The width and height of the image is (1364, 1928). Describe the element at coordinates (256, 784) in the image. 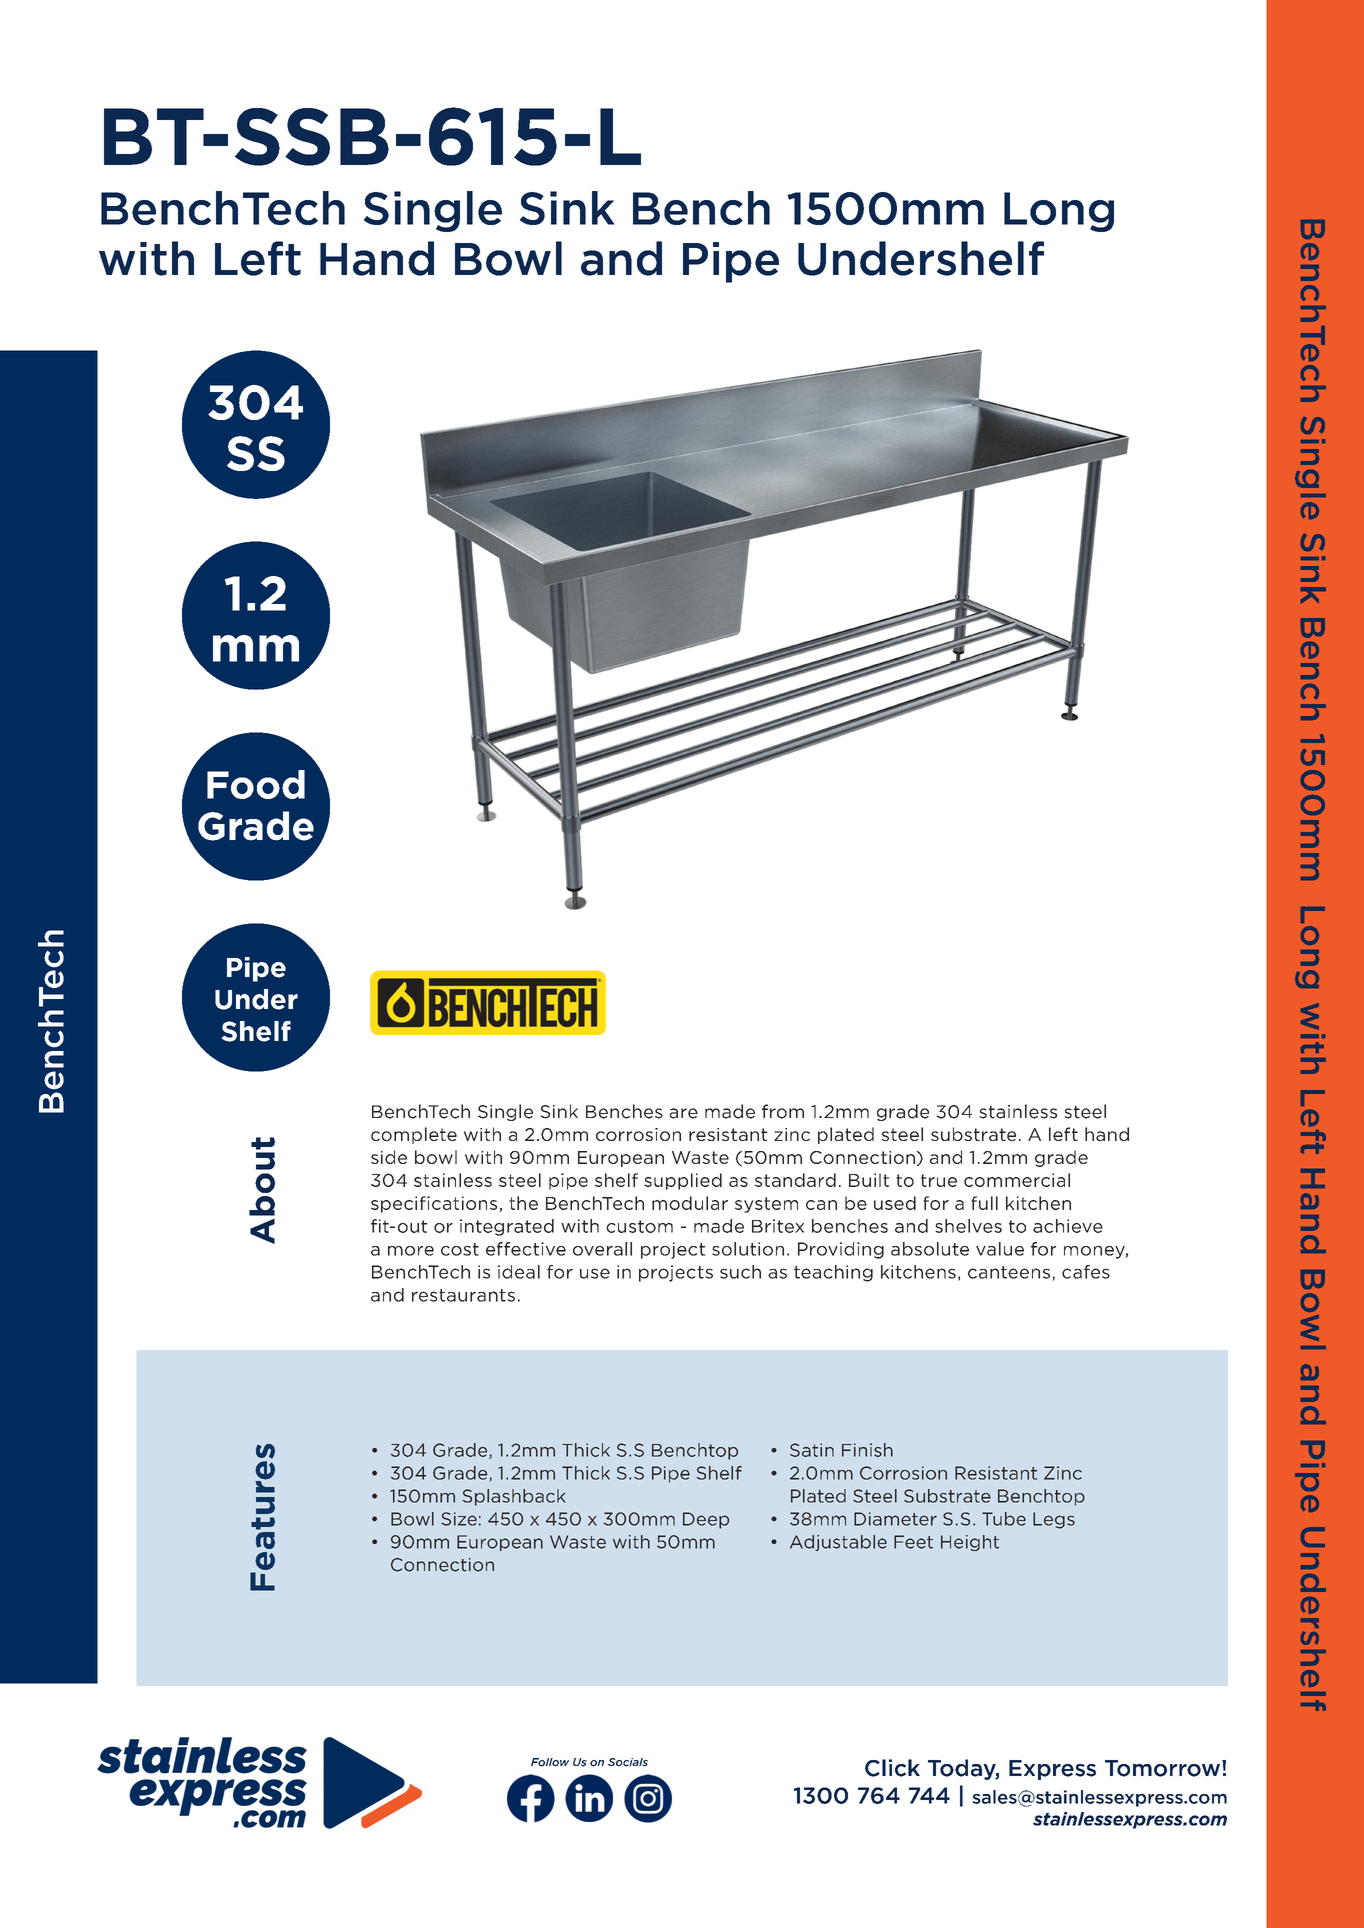

I see `Food` at that location.
